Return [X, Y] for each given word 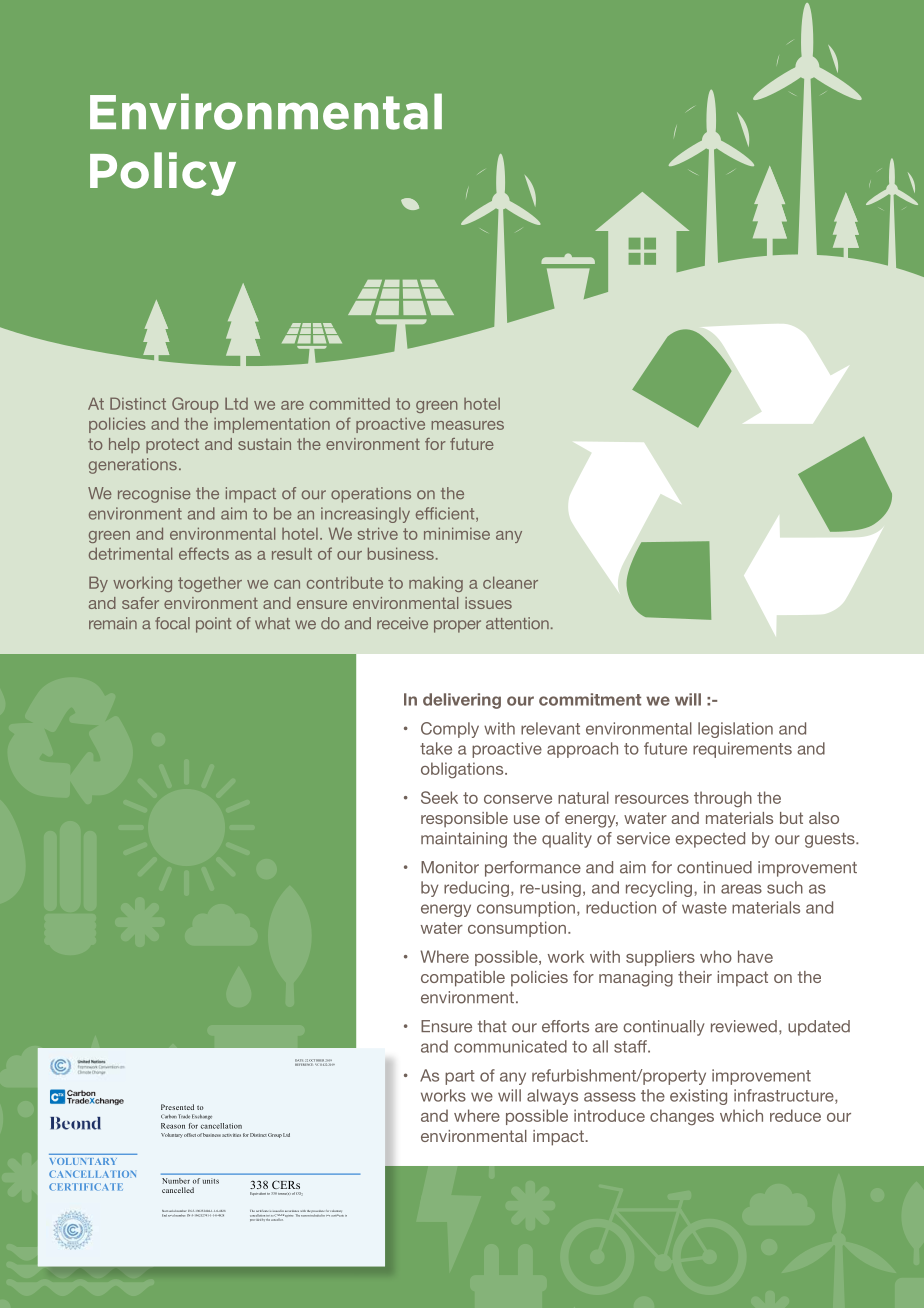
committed [350, 404]
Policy [163, 174]
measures [468, 425]
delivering [462, 701]
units [211, 1181]
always [552, 1097]
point [213, 625]
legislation [735, 730]
